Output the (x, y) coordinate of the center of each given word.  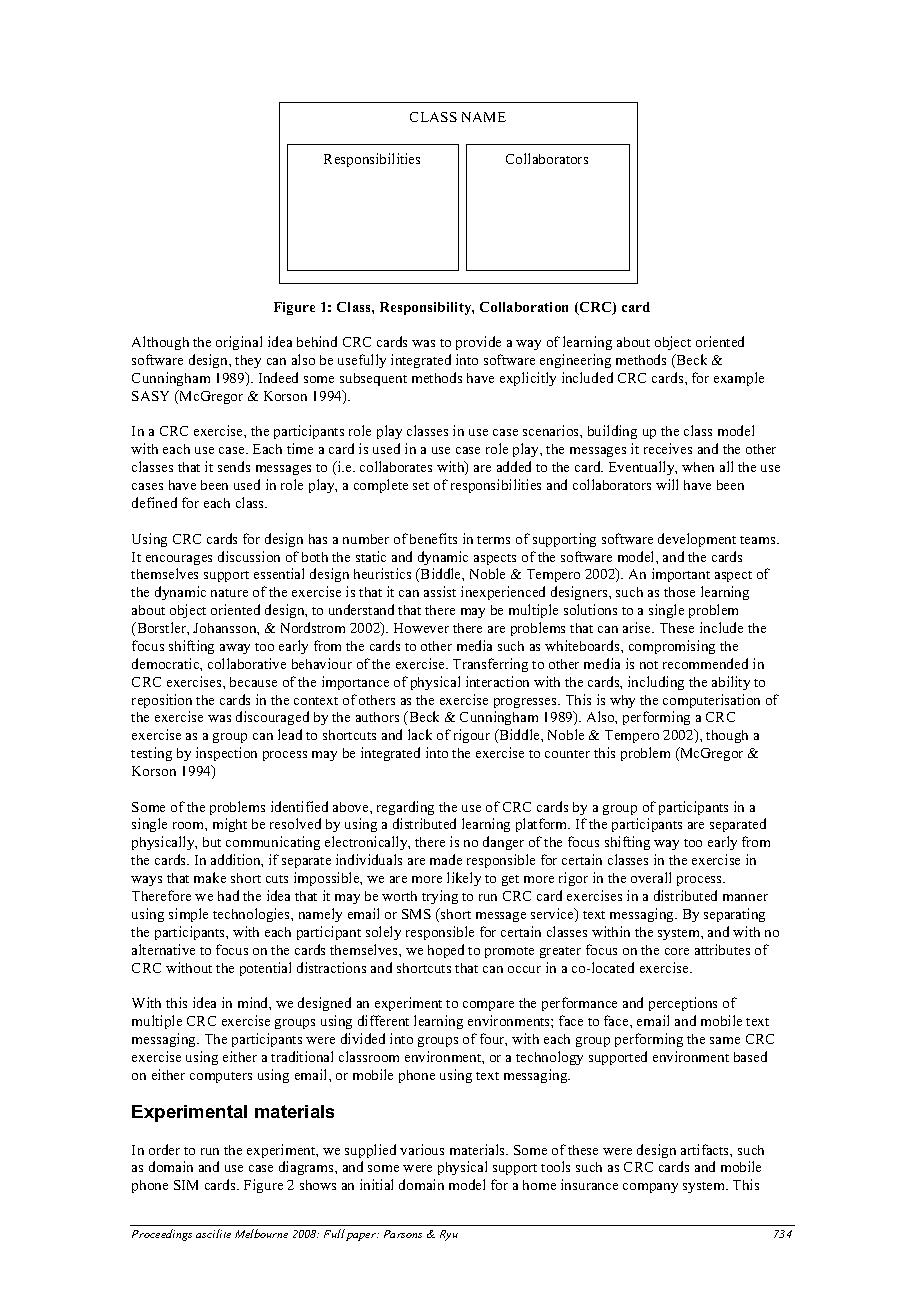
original (239, 343)
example (739, 379)
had (228, 895)
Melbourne (261, 1233)
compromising (672, 647)
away (235, 649)
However (421, 628)
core (677, 951)
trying (440, 897)
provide (478, 343)
